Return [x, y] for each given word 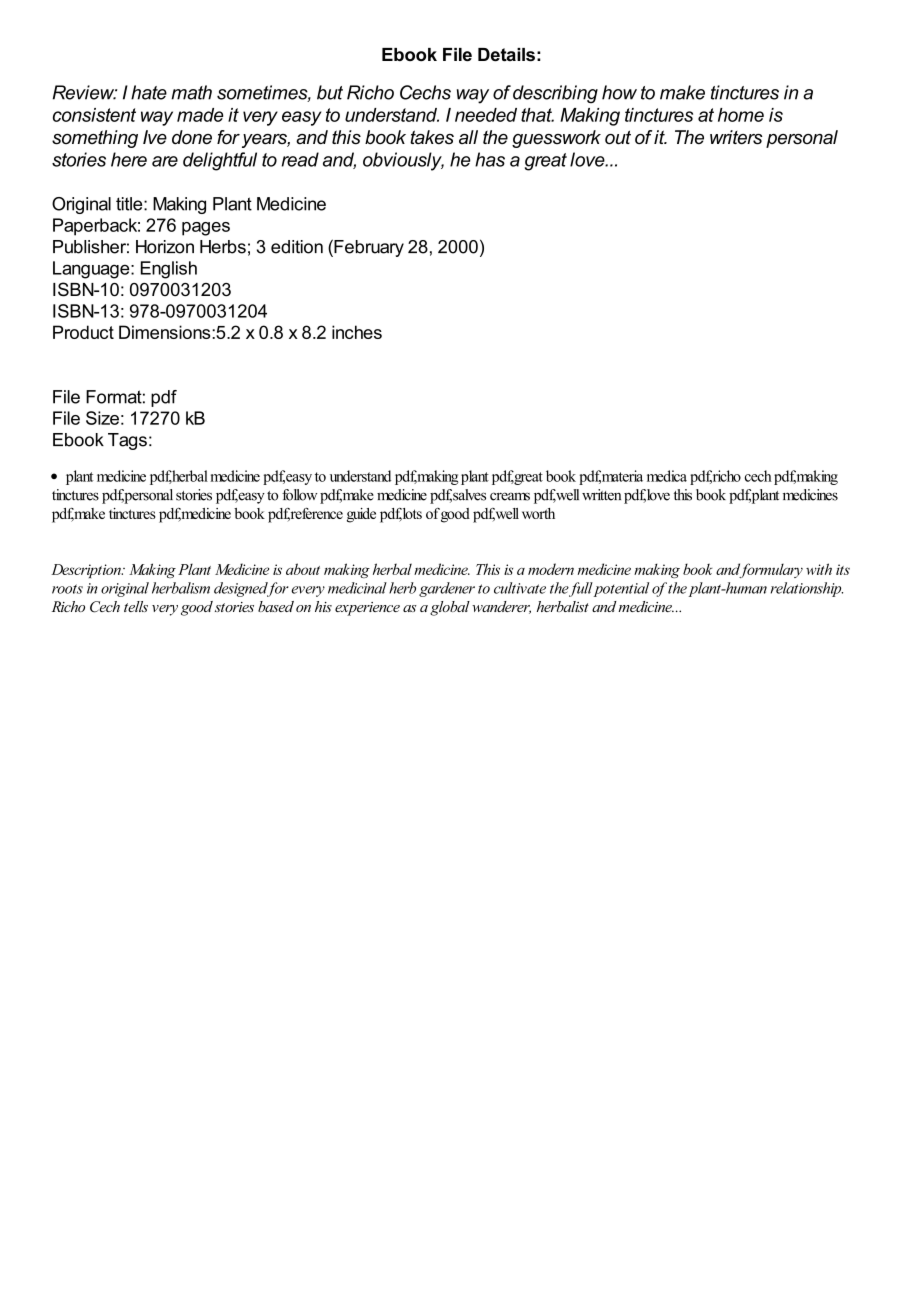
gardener [447, 589]
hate [149, 92]
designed [242, 589]
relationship [807, 589]
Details [506, 55]
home [741, 115]
